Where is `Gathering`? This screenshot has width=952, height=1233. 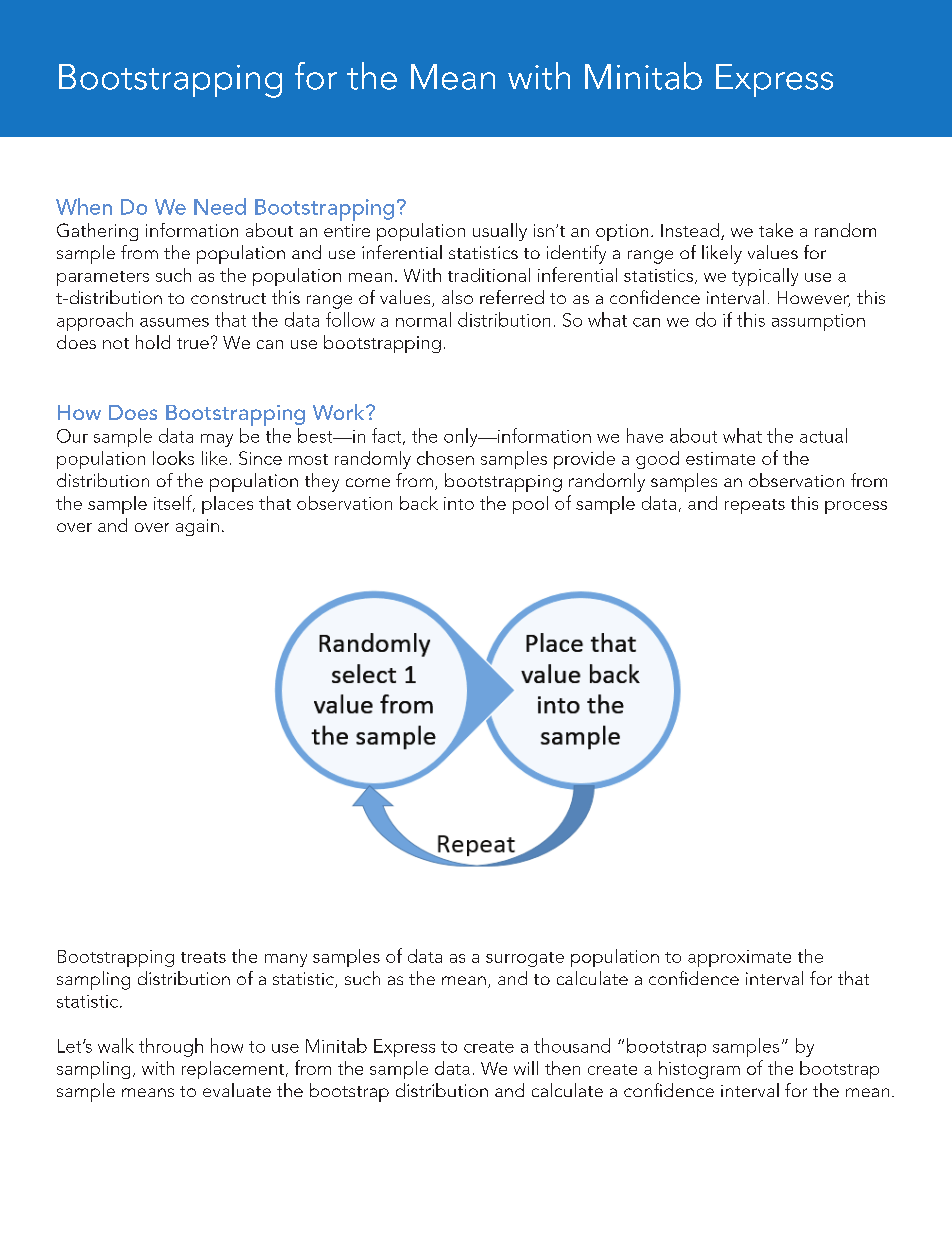
Gathering is located at coordinates (97, 232).
